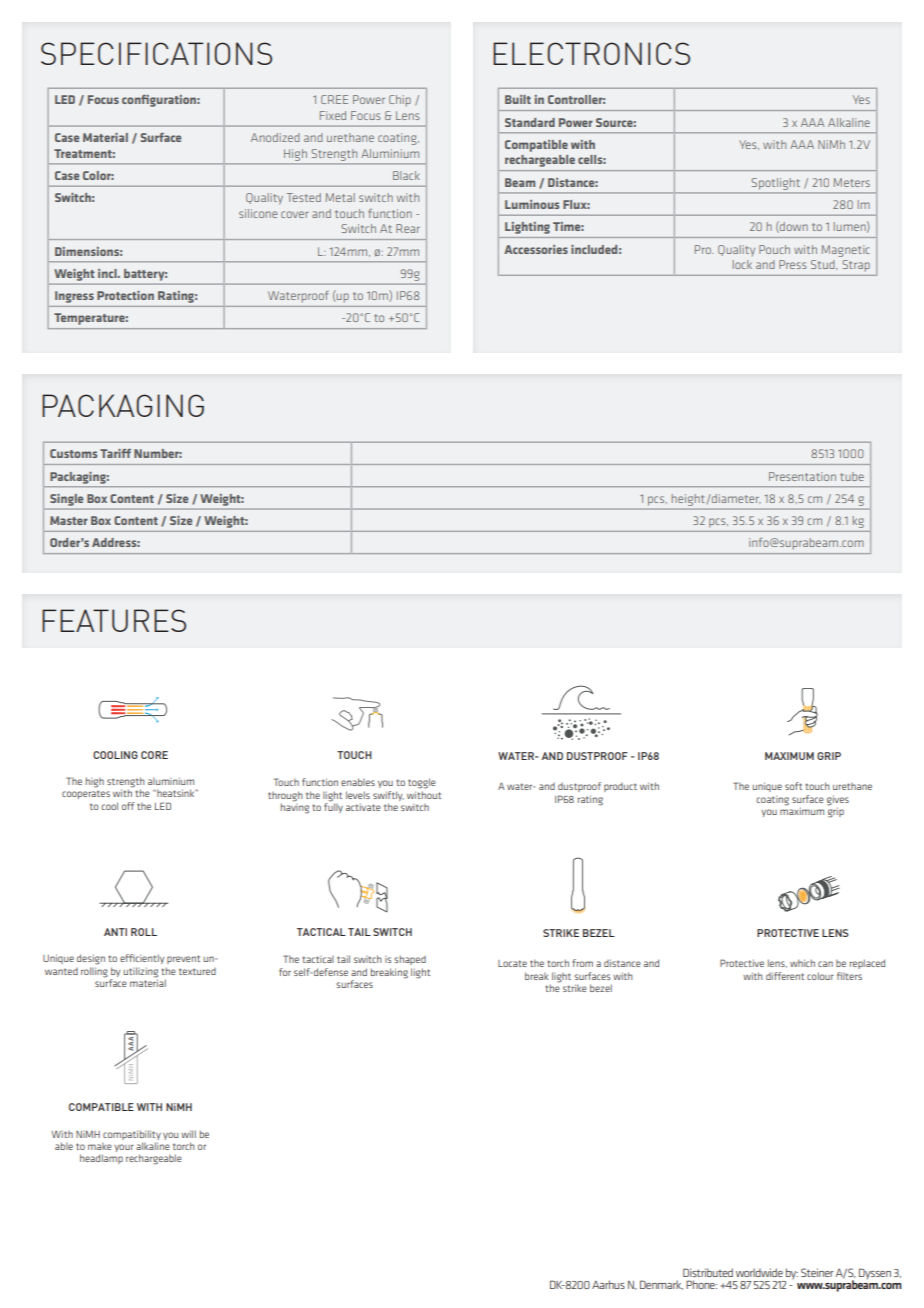  Describe the element at coordinates (518, 99) in the page. I see `Built` at that location.
